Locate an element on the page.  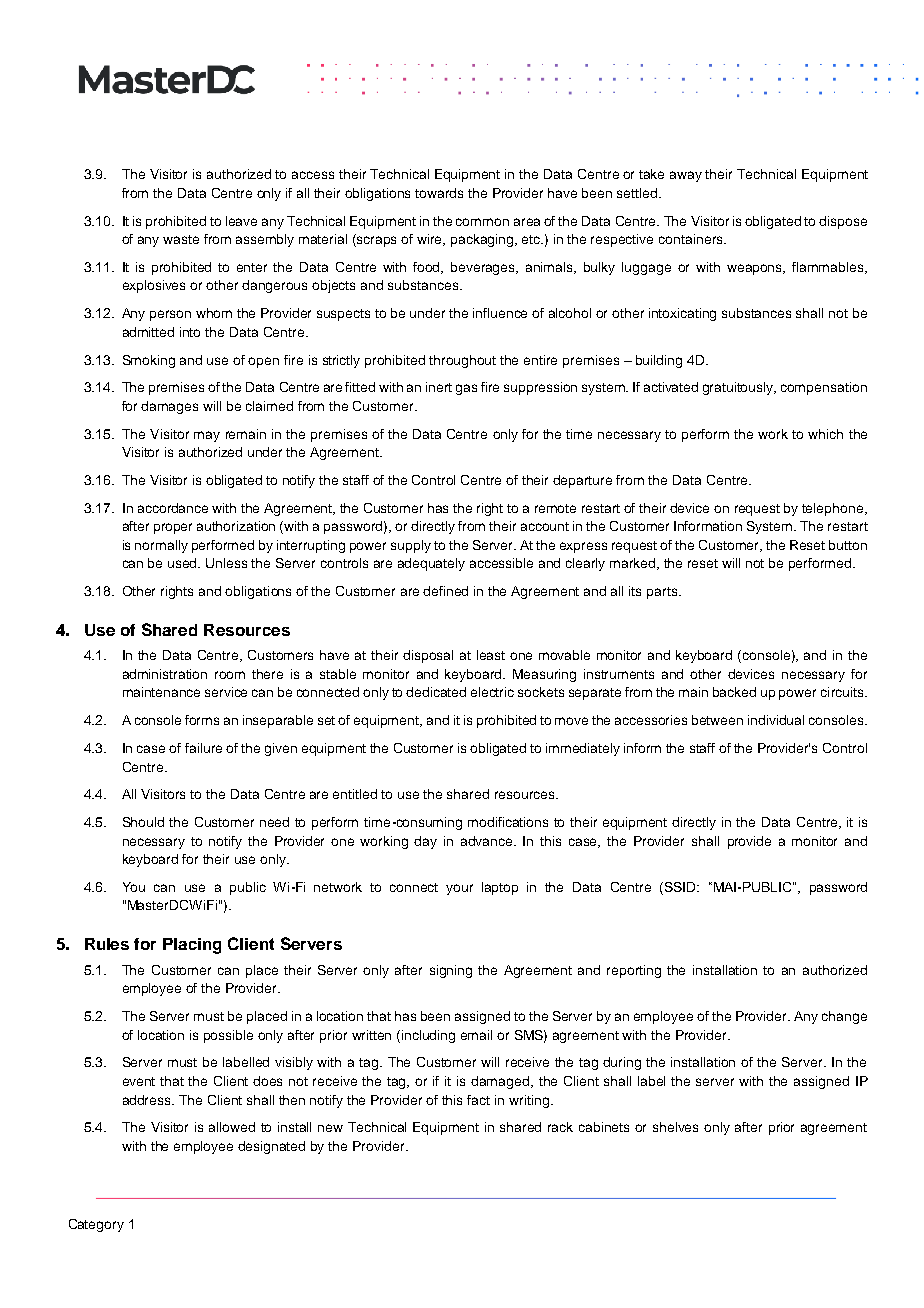
proper is located at coordinates (173, 528).
